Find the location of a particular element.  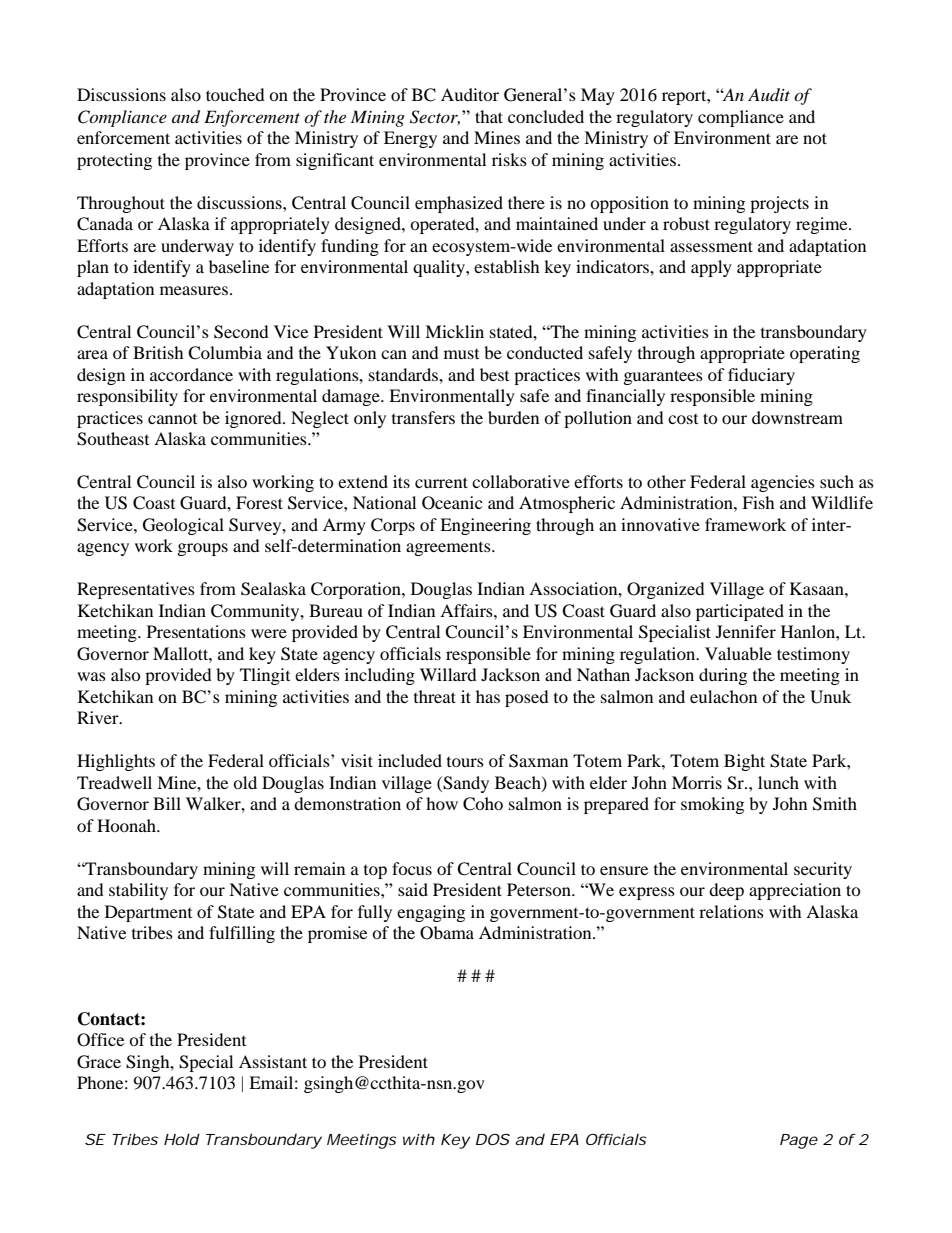

that is located at coordinates (489, 116).
